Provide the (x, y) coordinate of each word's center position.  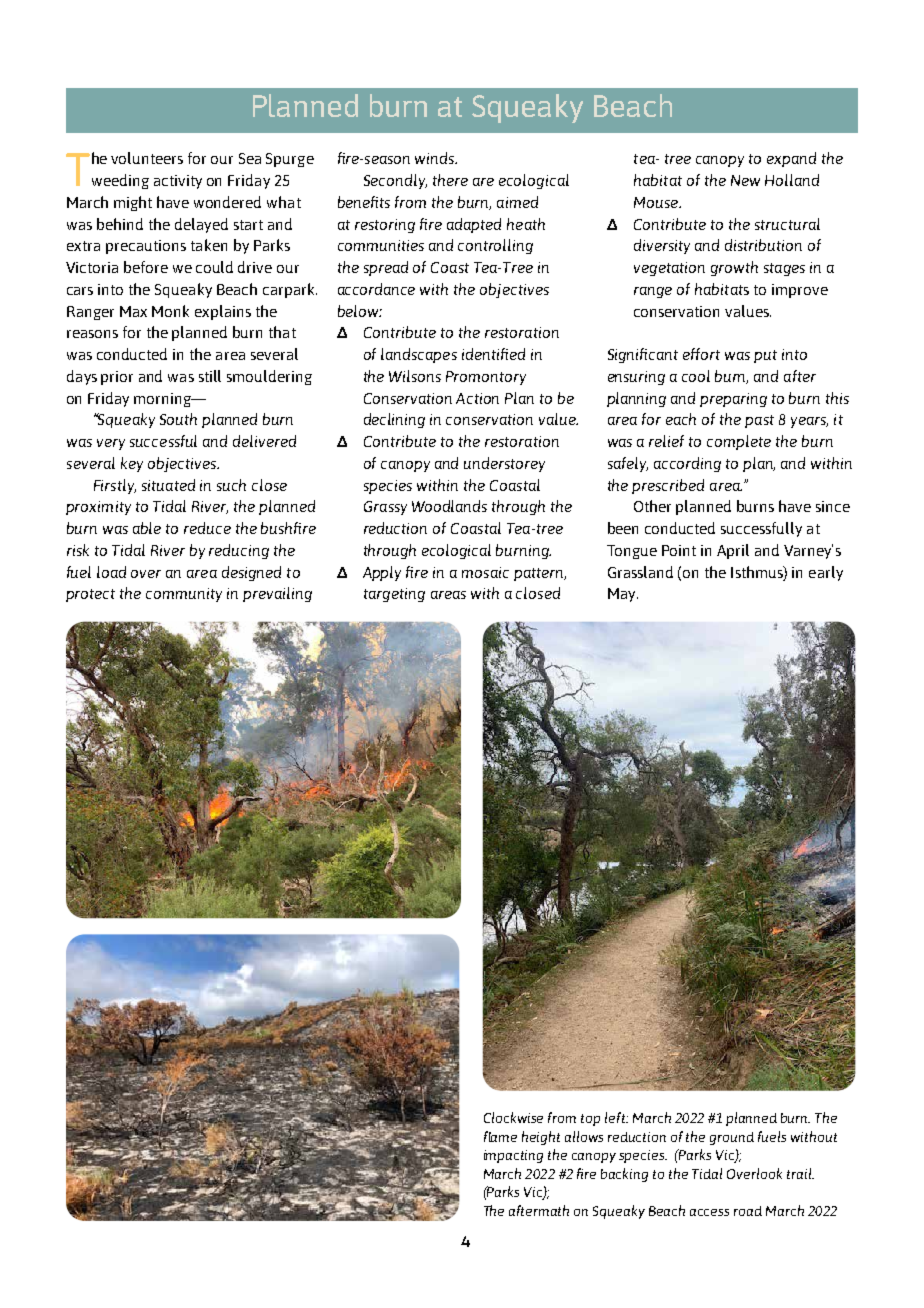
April (733, 551)
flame (500, 1136)
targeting (394, 595)
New (745, 180)
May (623, 595)
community (184, 595)
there (450, 180)
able (147, 528)
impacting (513, 1156)
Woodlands (449, 506)
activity (178, 182)
